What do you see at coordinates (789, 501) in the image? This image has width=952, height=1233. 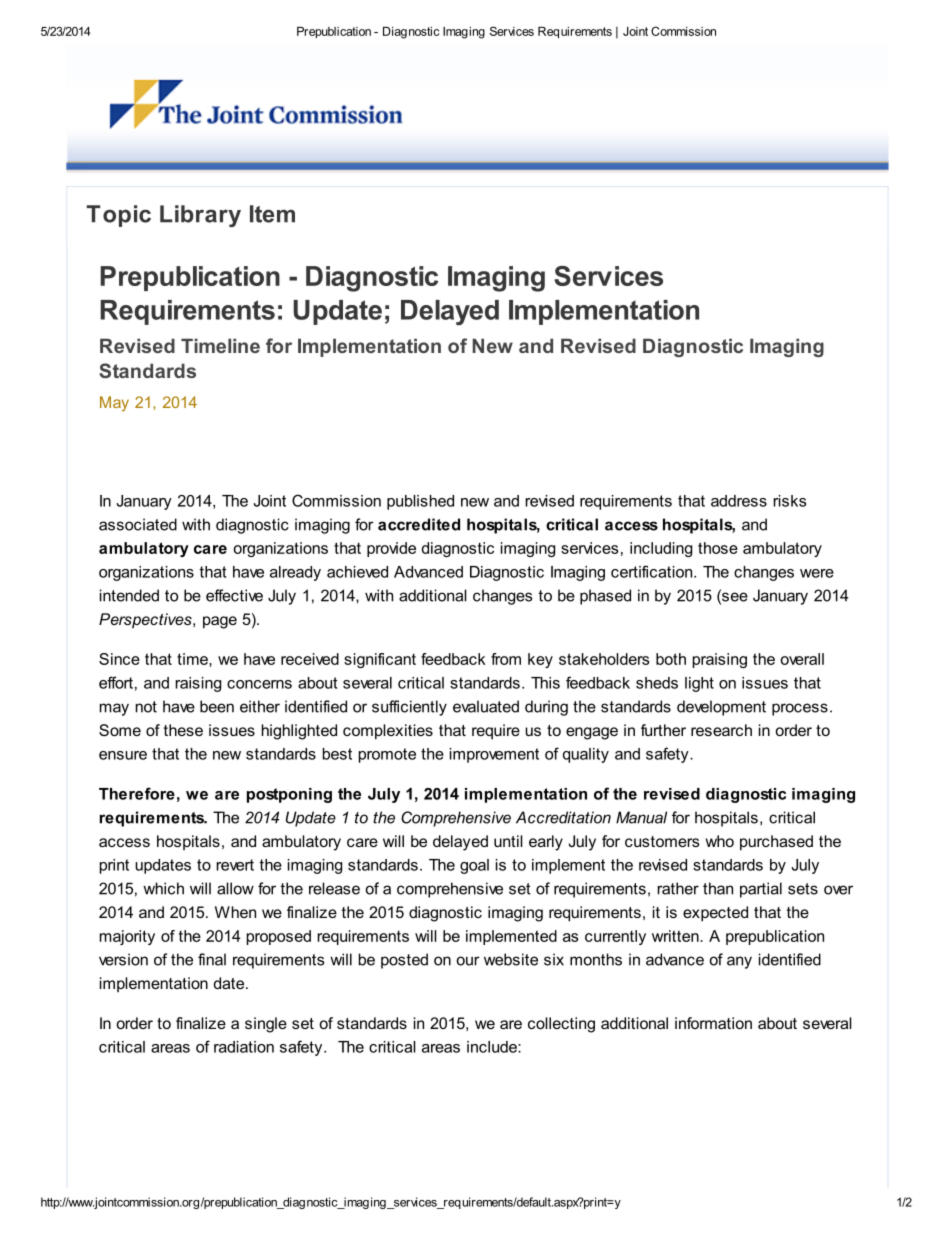 I see `risks` at bounding box center [789, 501].
